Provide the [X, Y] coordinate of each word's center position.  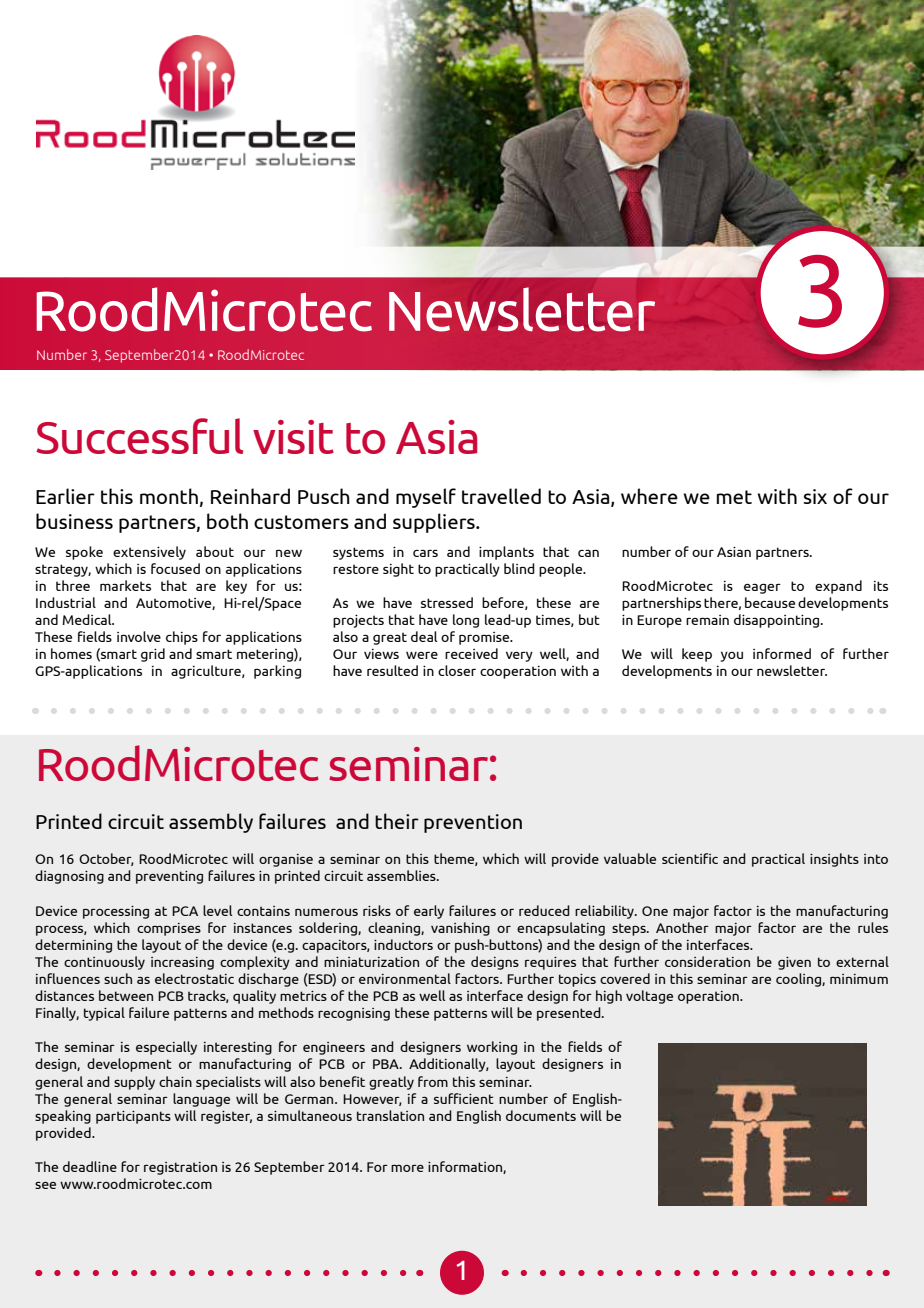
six [815, 496]
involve [139, 636]
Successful [139, 436]
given [794, 963]
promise [485, 638]
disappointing [778, 621]
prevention [473, 823]
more [407, 1168]
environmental [405, 978]
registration [180, 1168]
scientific [690, 858]
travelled [501, 496]
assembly [211, 823]
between [126, 995]
